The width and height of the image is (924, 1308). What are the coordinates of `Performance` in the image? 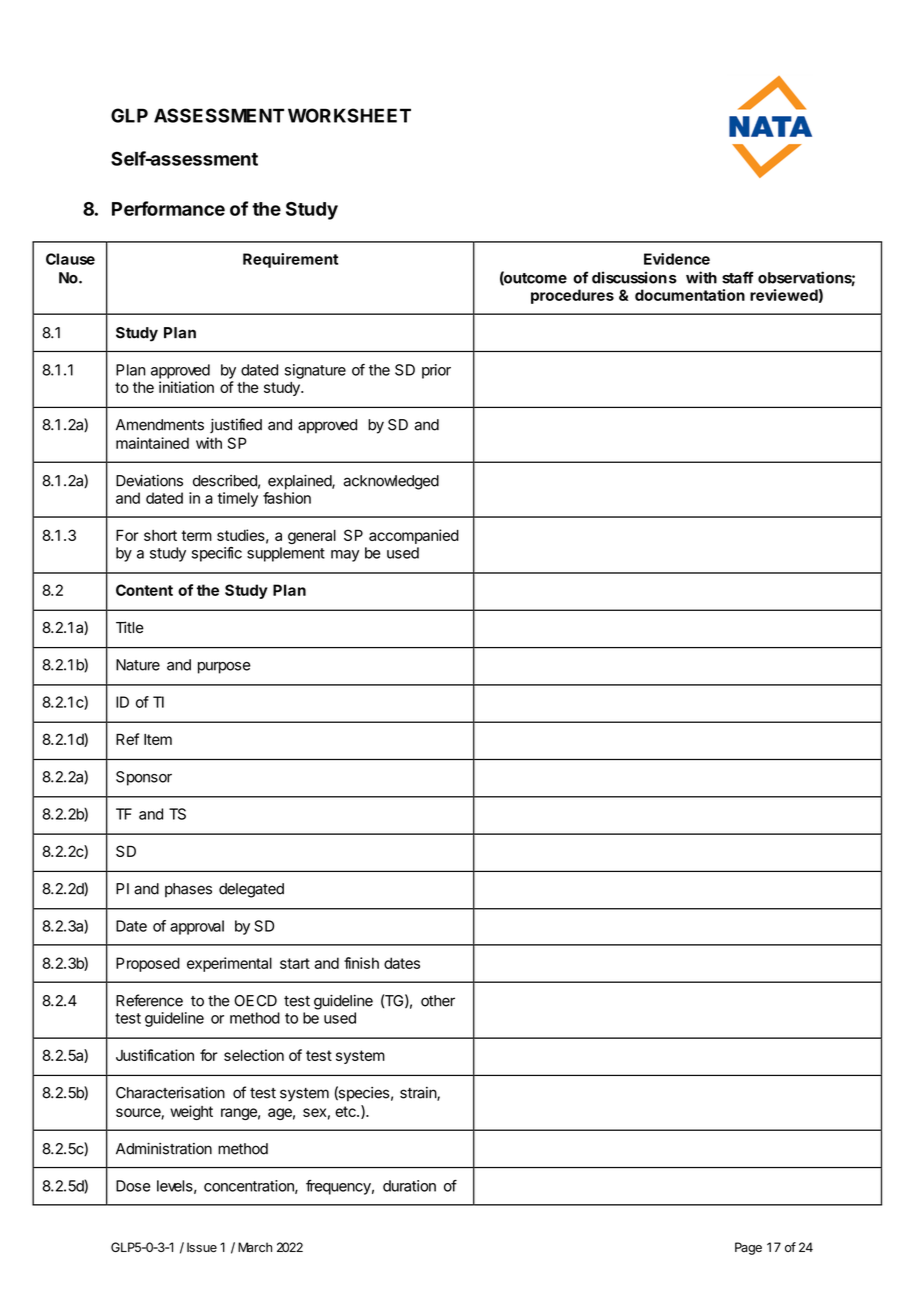 It's located at (168, 208).
